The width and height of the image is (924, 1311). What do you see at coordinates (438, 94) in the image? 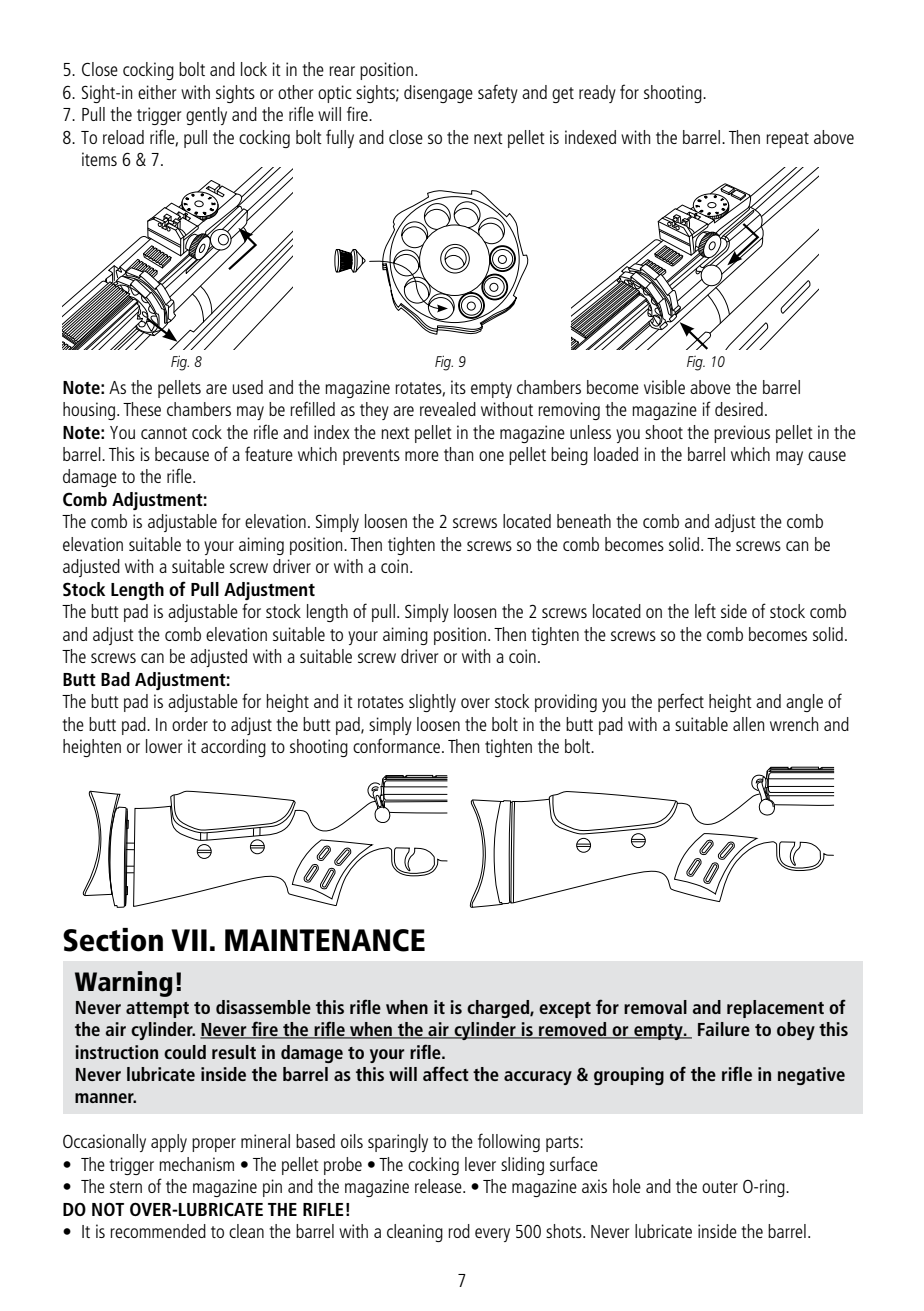
I see `disengage` at bounding box center [438, 94].
